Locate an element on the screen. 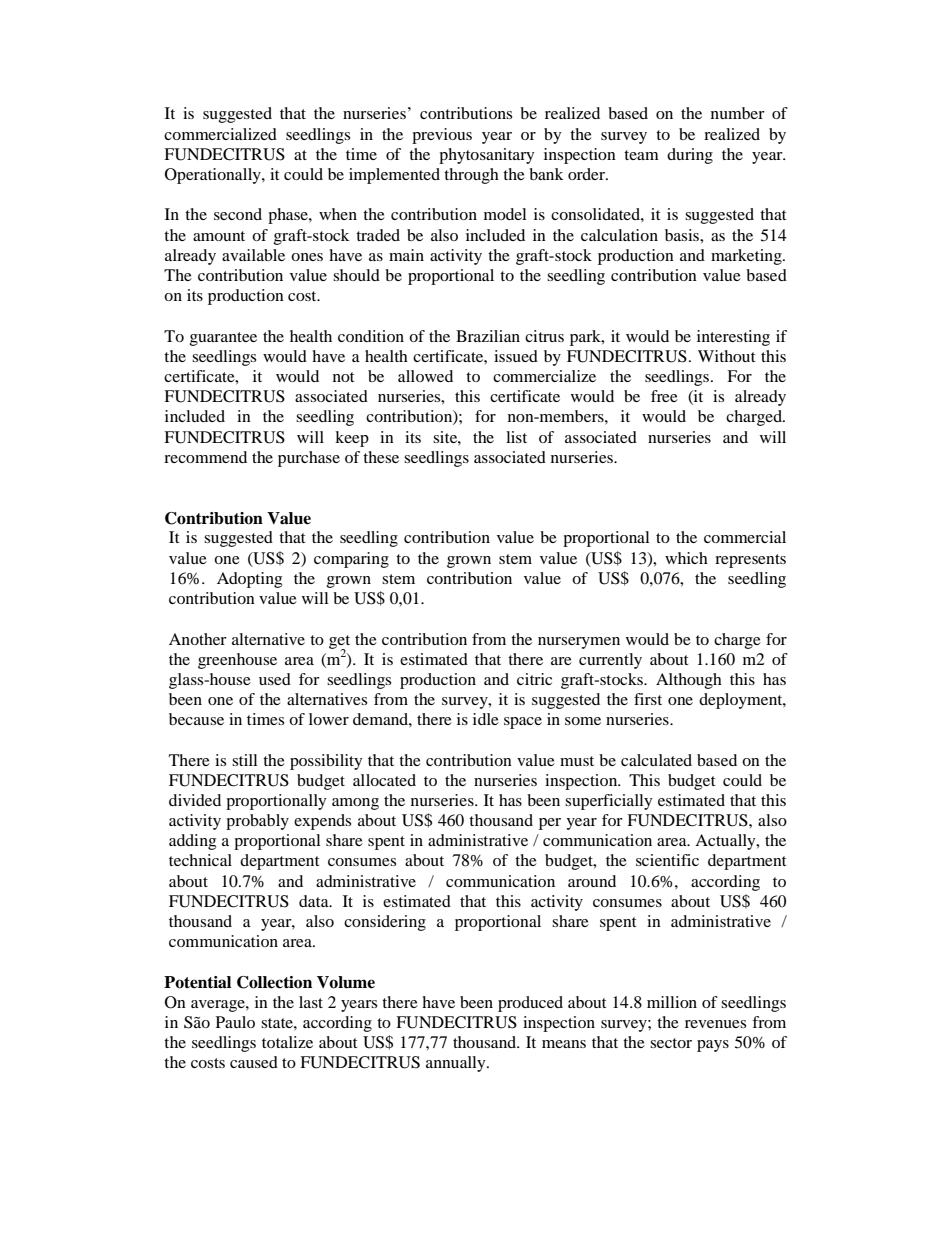 The width and height of the screenshot is (952, 1233). which is located at coordinates (686, 558).
